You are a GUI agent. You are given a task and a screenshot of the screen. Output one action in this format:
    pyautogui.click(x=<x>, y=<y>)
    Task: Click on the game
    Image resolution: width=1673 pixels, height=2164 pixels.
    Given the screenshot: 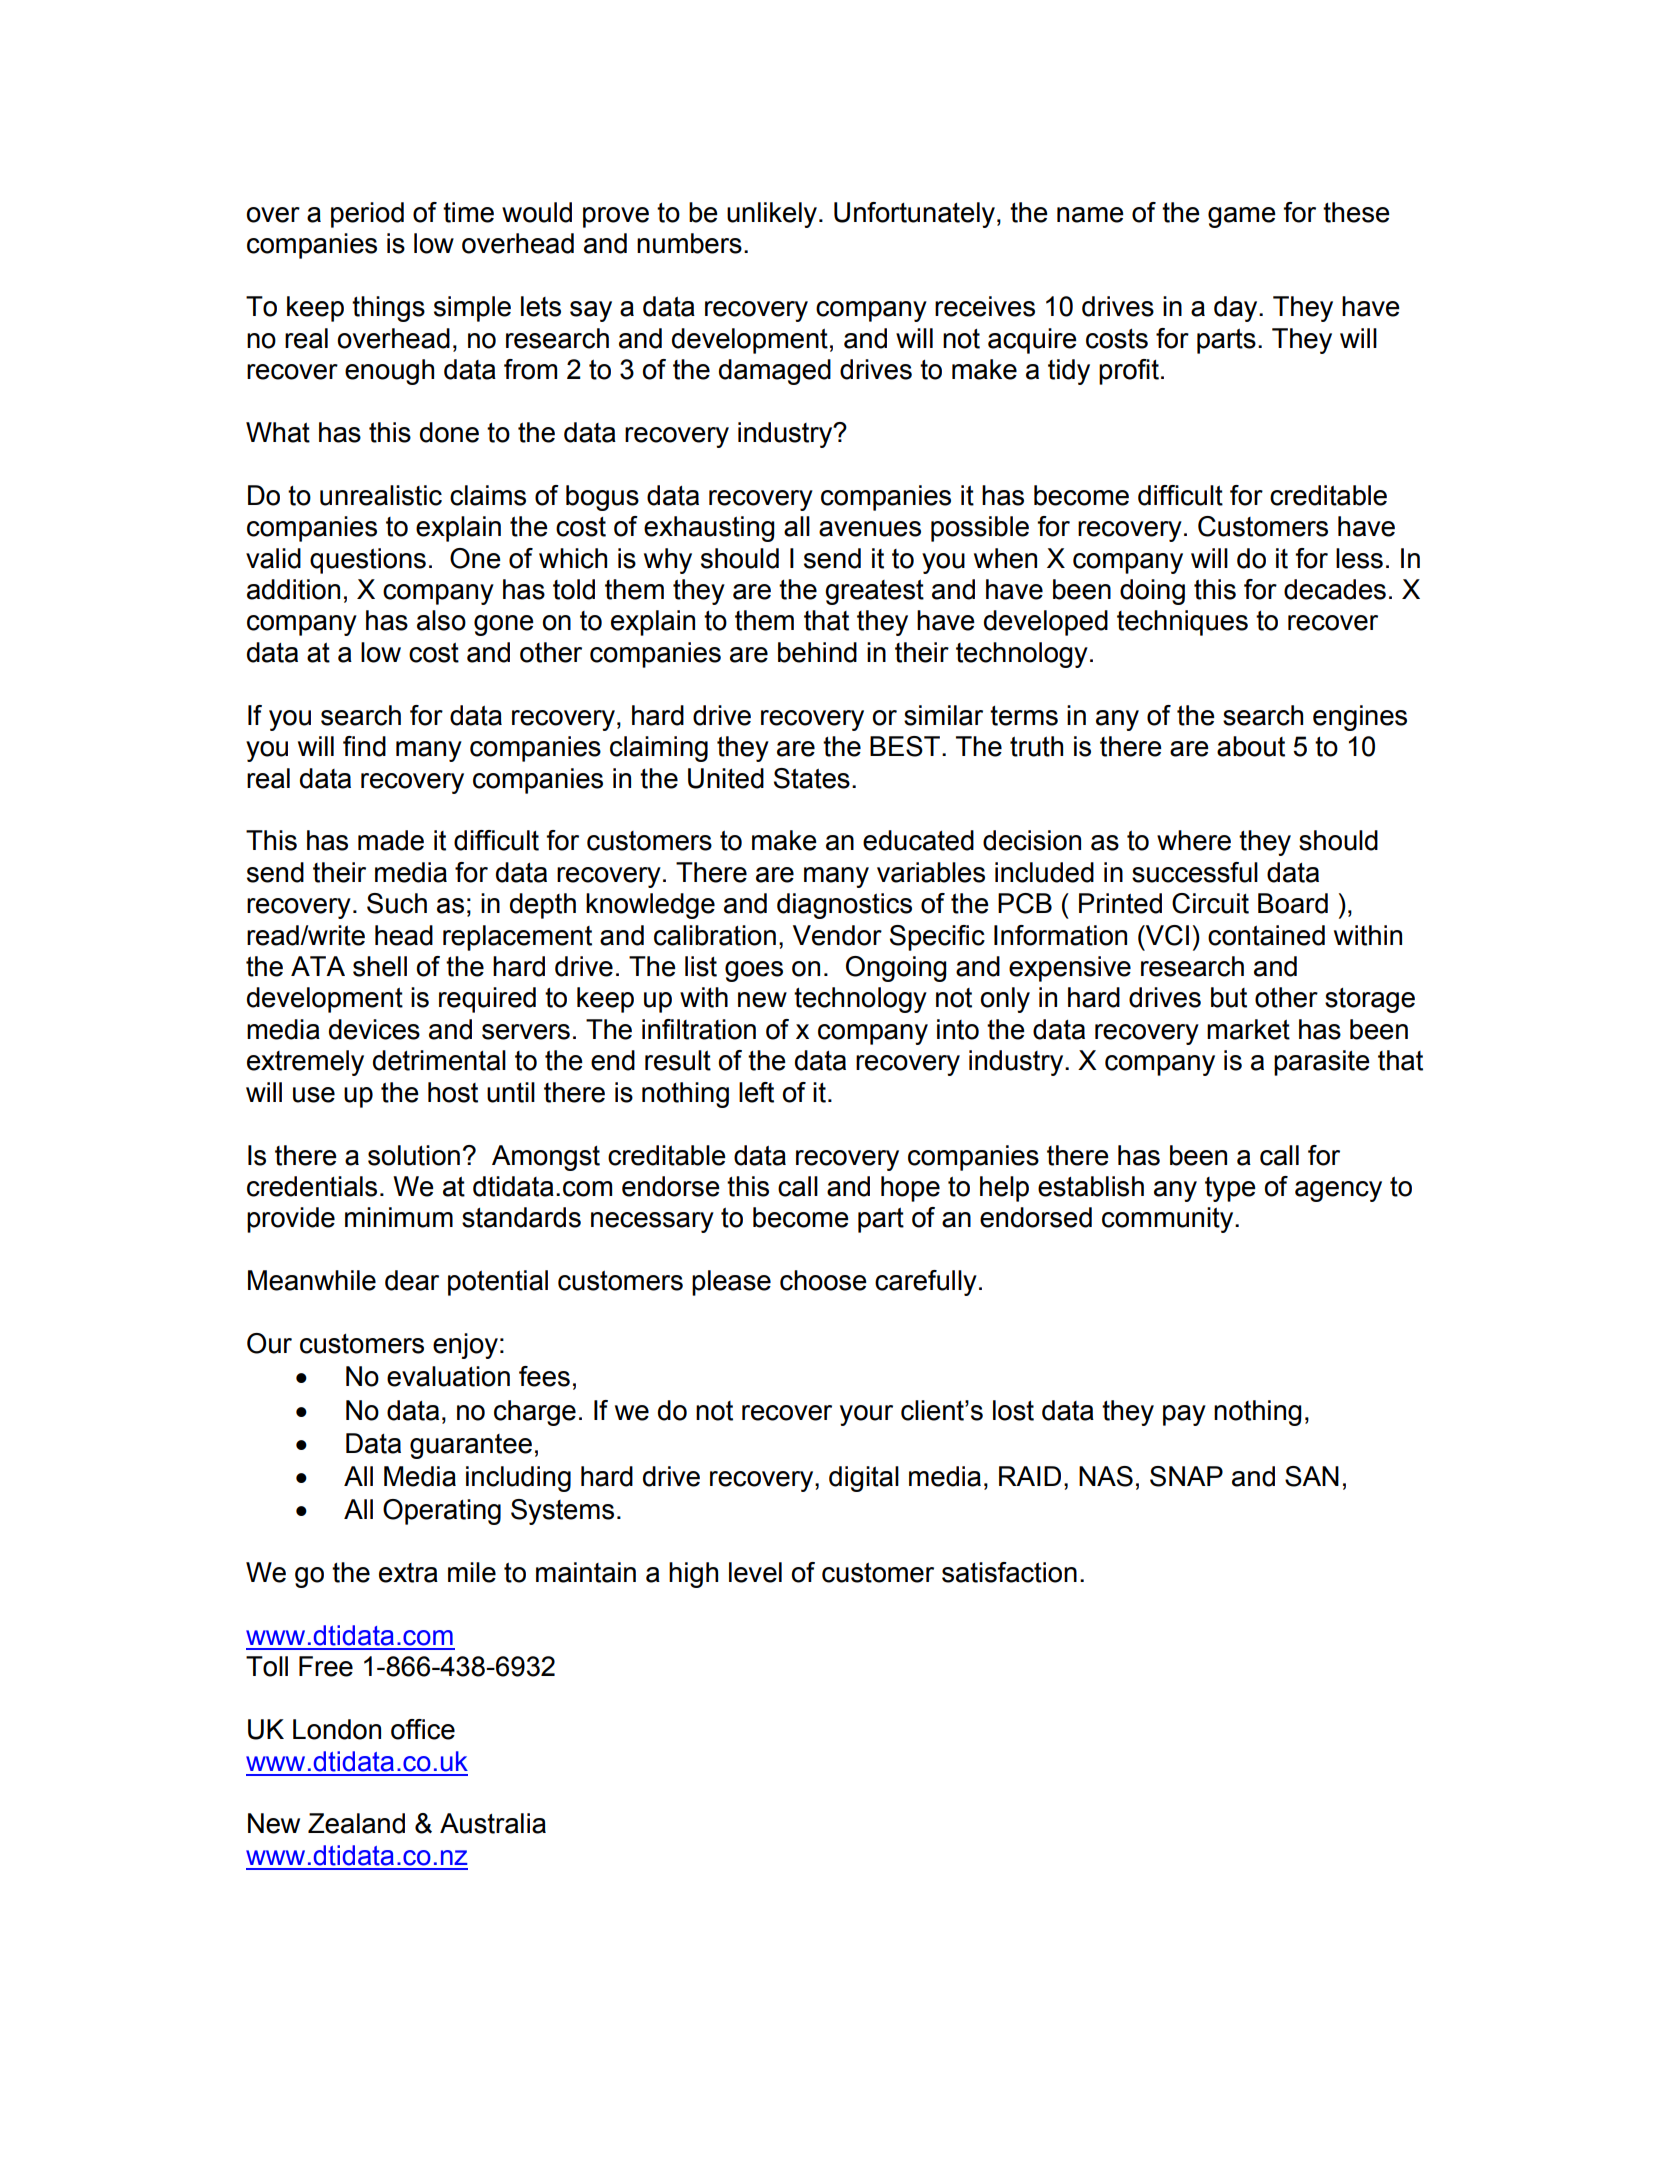 What is the action you would take?
    pyautogui.click(x=1242, y=217)
